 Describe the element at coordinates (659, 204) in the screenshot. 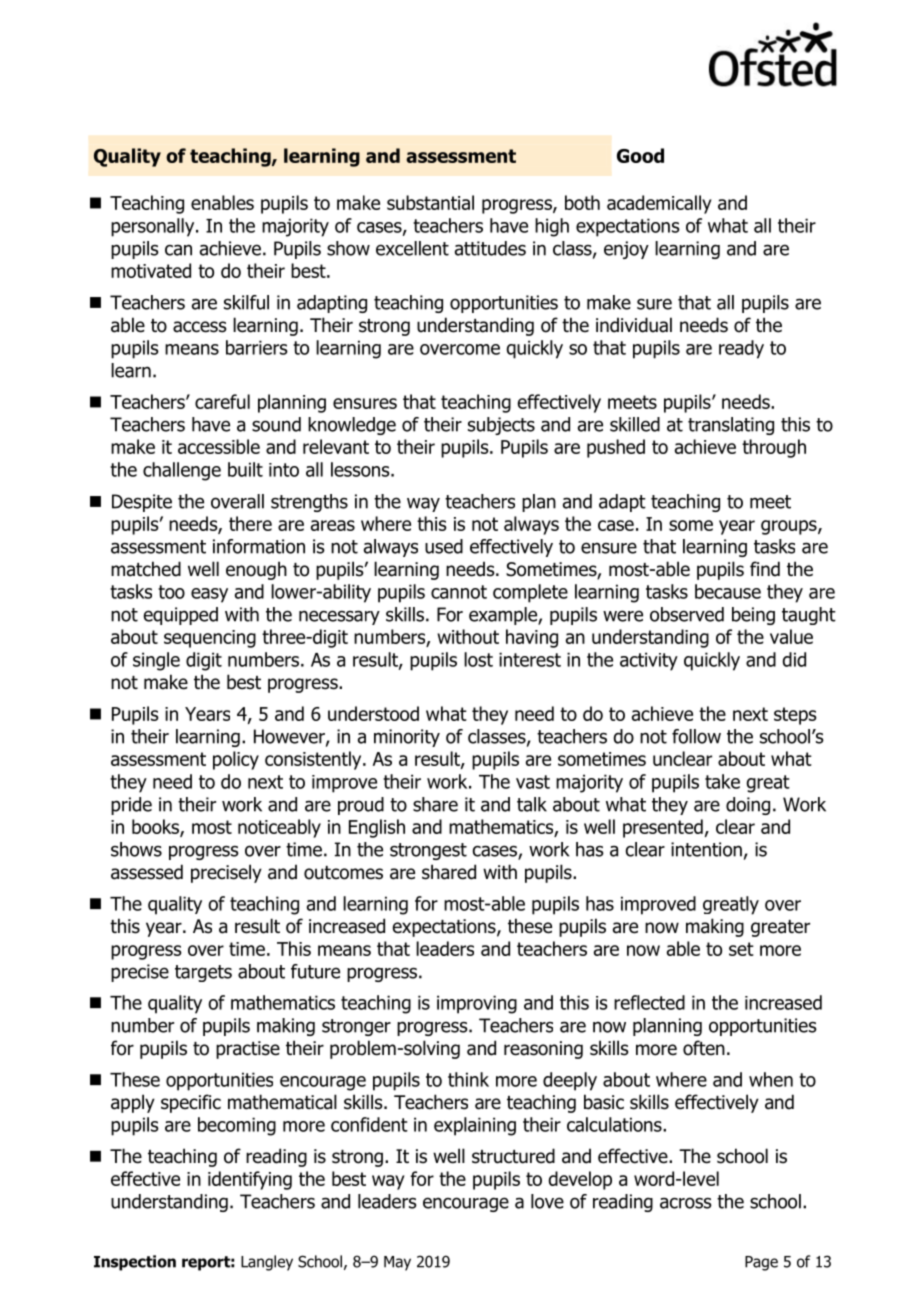

I see `academically` at that location.
